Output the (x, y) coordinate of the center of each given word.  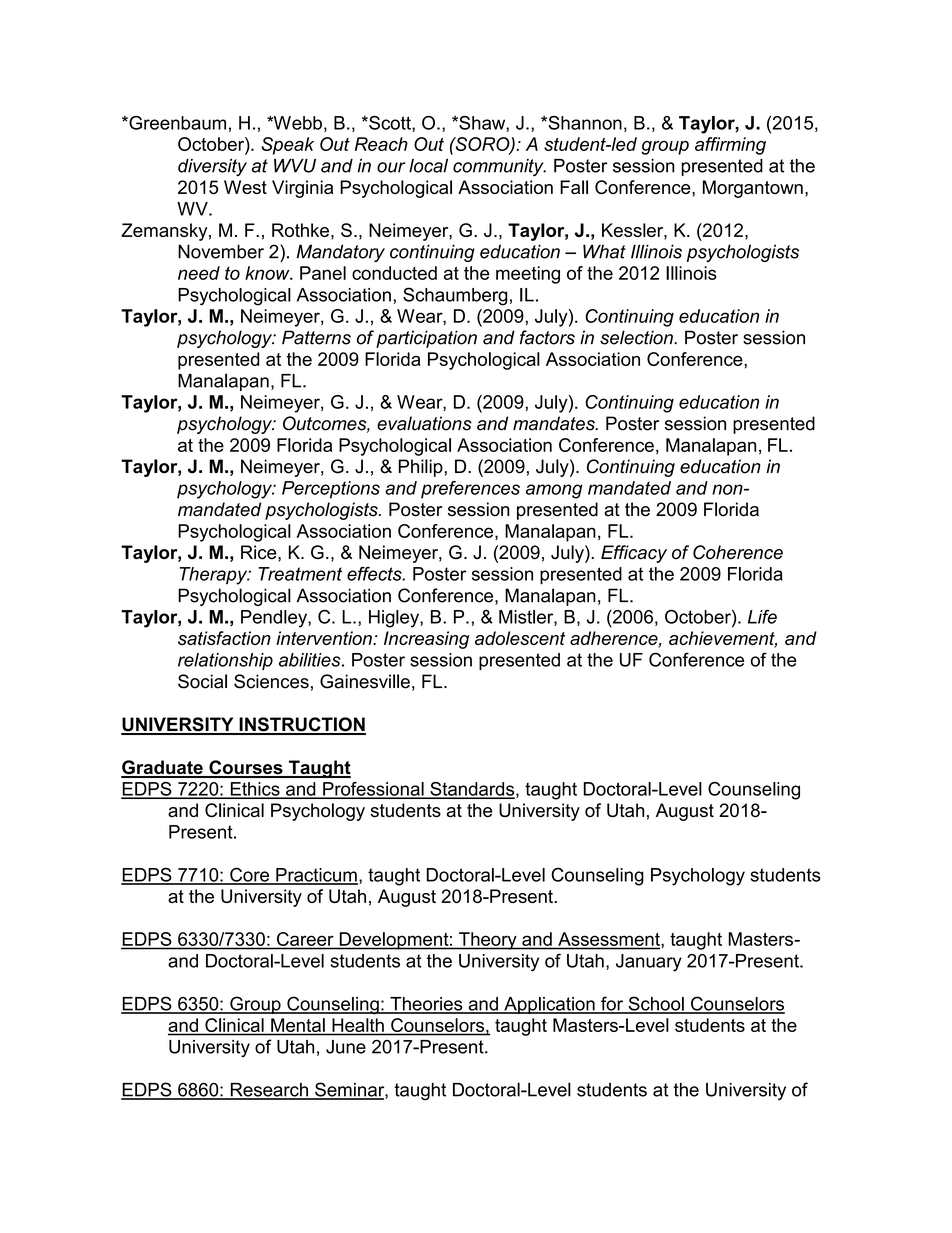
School (656, 1004)
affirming (730, 146)
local (428, 166)
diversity (212, 167)
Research (269, 1091)
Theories (426, 1005)
